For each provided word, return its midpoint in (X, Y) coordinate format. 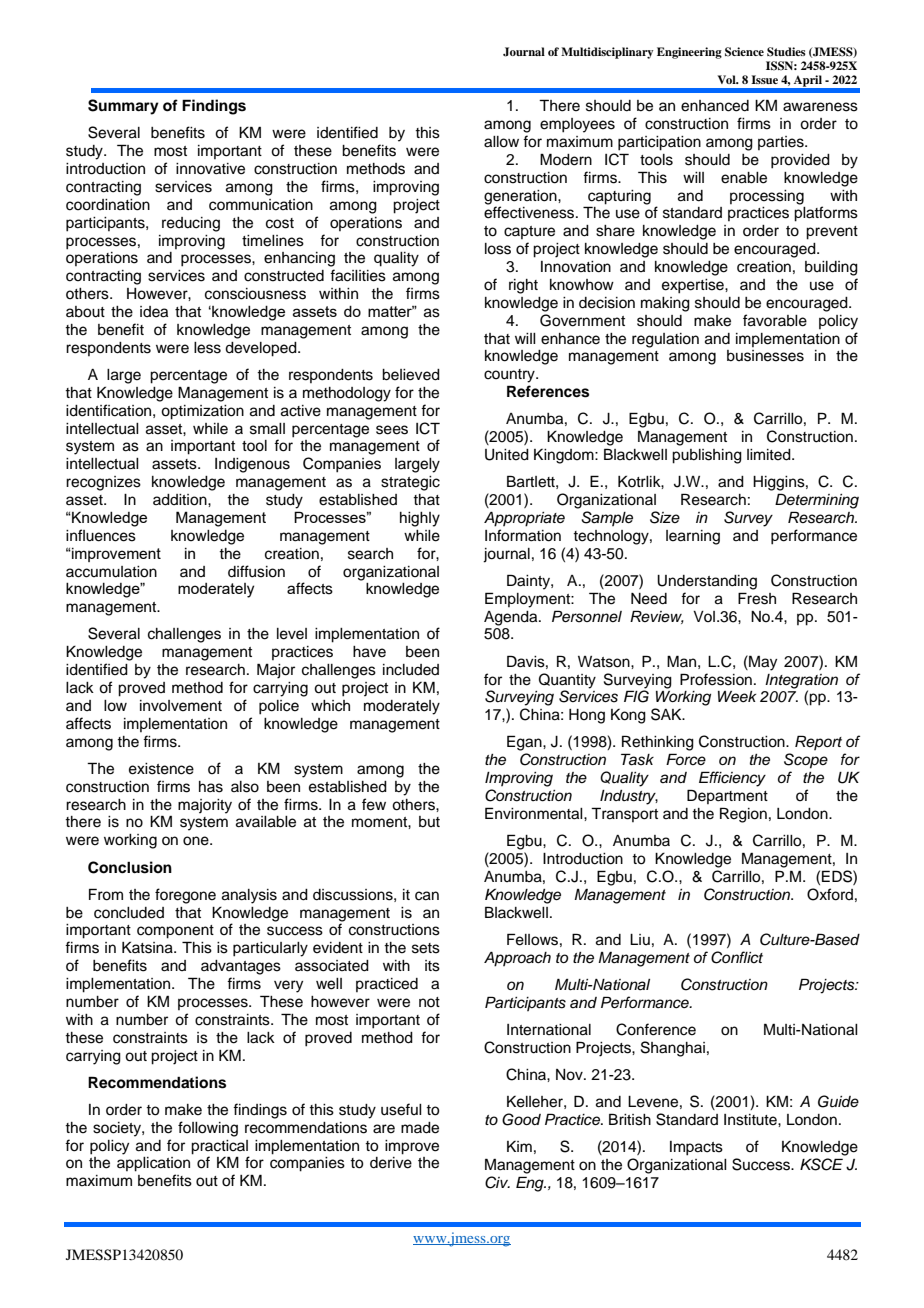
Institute (751, 1120)
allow (501, 142)
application (153, 1164)
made (420, 1128)
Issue (764, 79)
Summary (123, 107)
